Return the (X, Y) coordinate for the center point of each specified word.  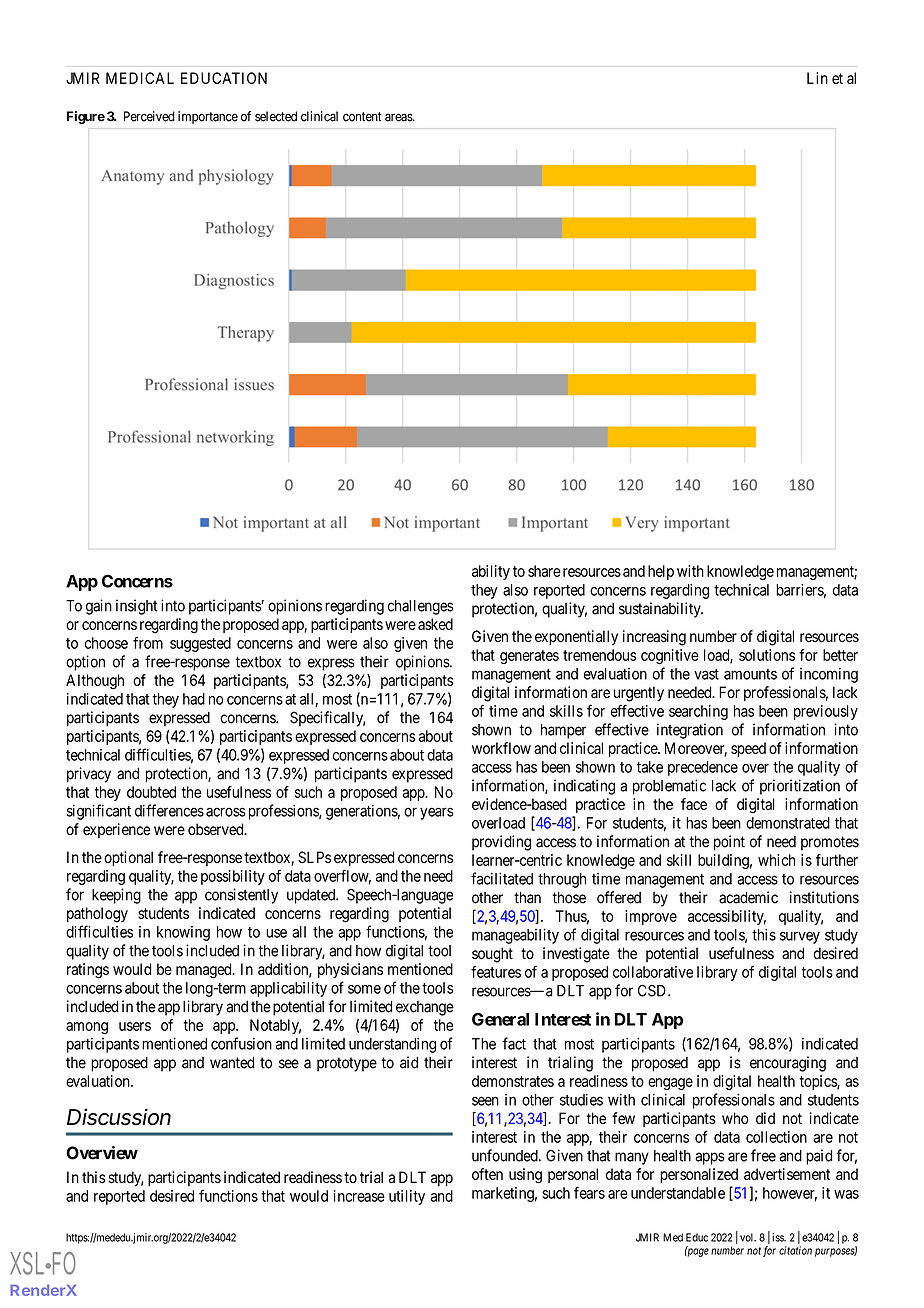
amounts (750, 674)
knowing (183, 933)
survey (800, 937)
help (661, 572)
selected (276, 116)
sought (492, 955)
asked (435, 624)
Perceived (149, 116)
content (362, 117)
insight (137, 607)
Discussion (119, 1117)
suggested (200, 644)
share (544, 571)
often (487, 1174)
